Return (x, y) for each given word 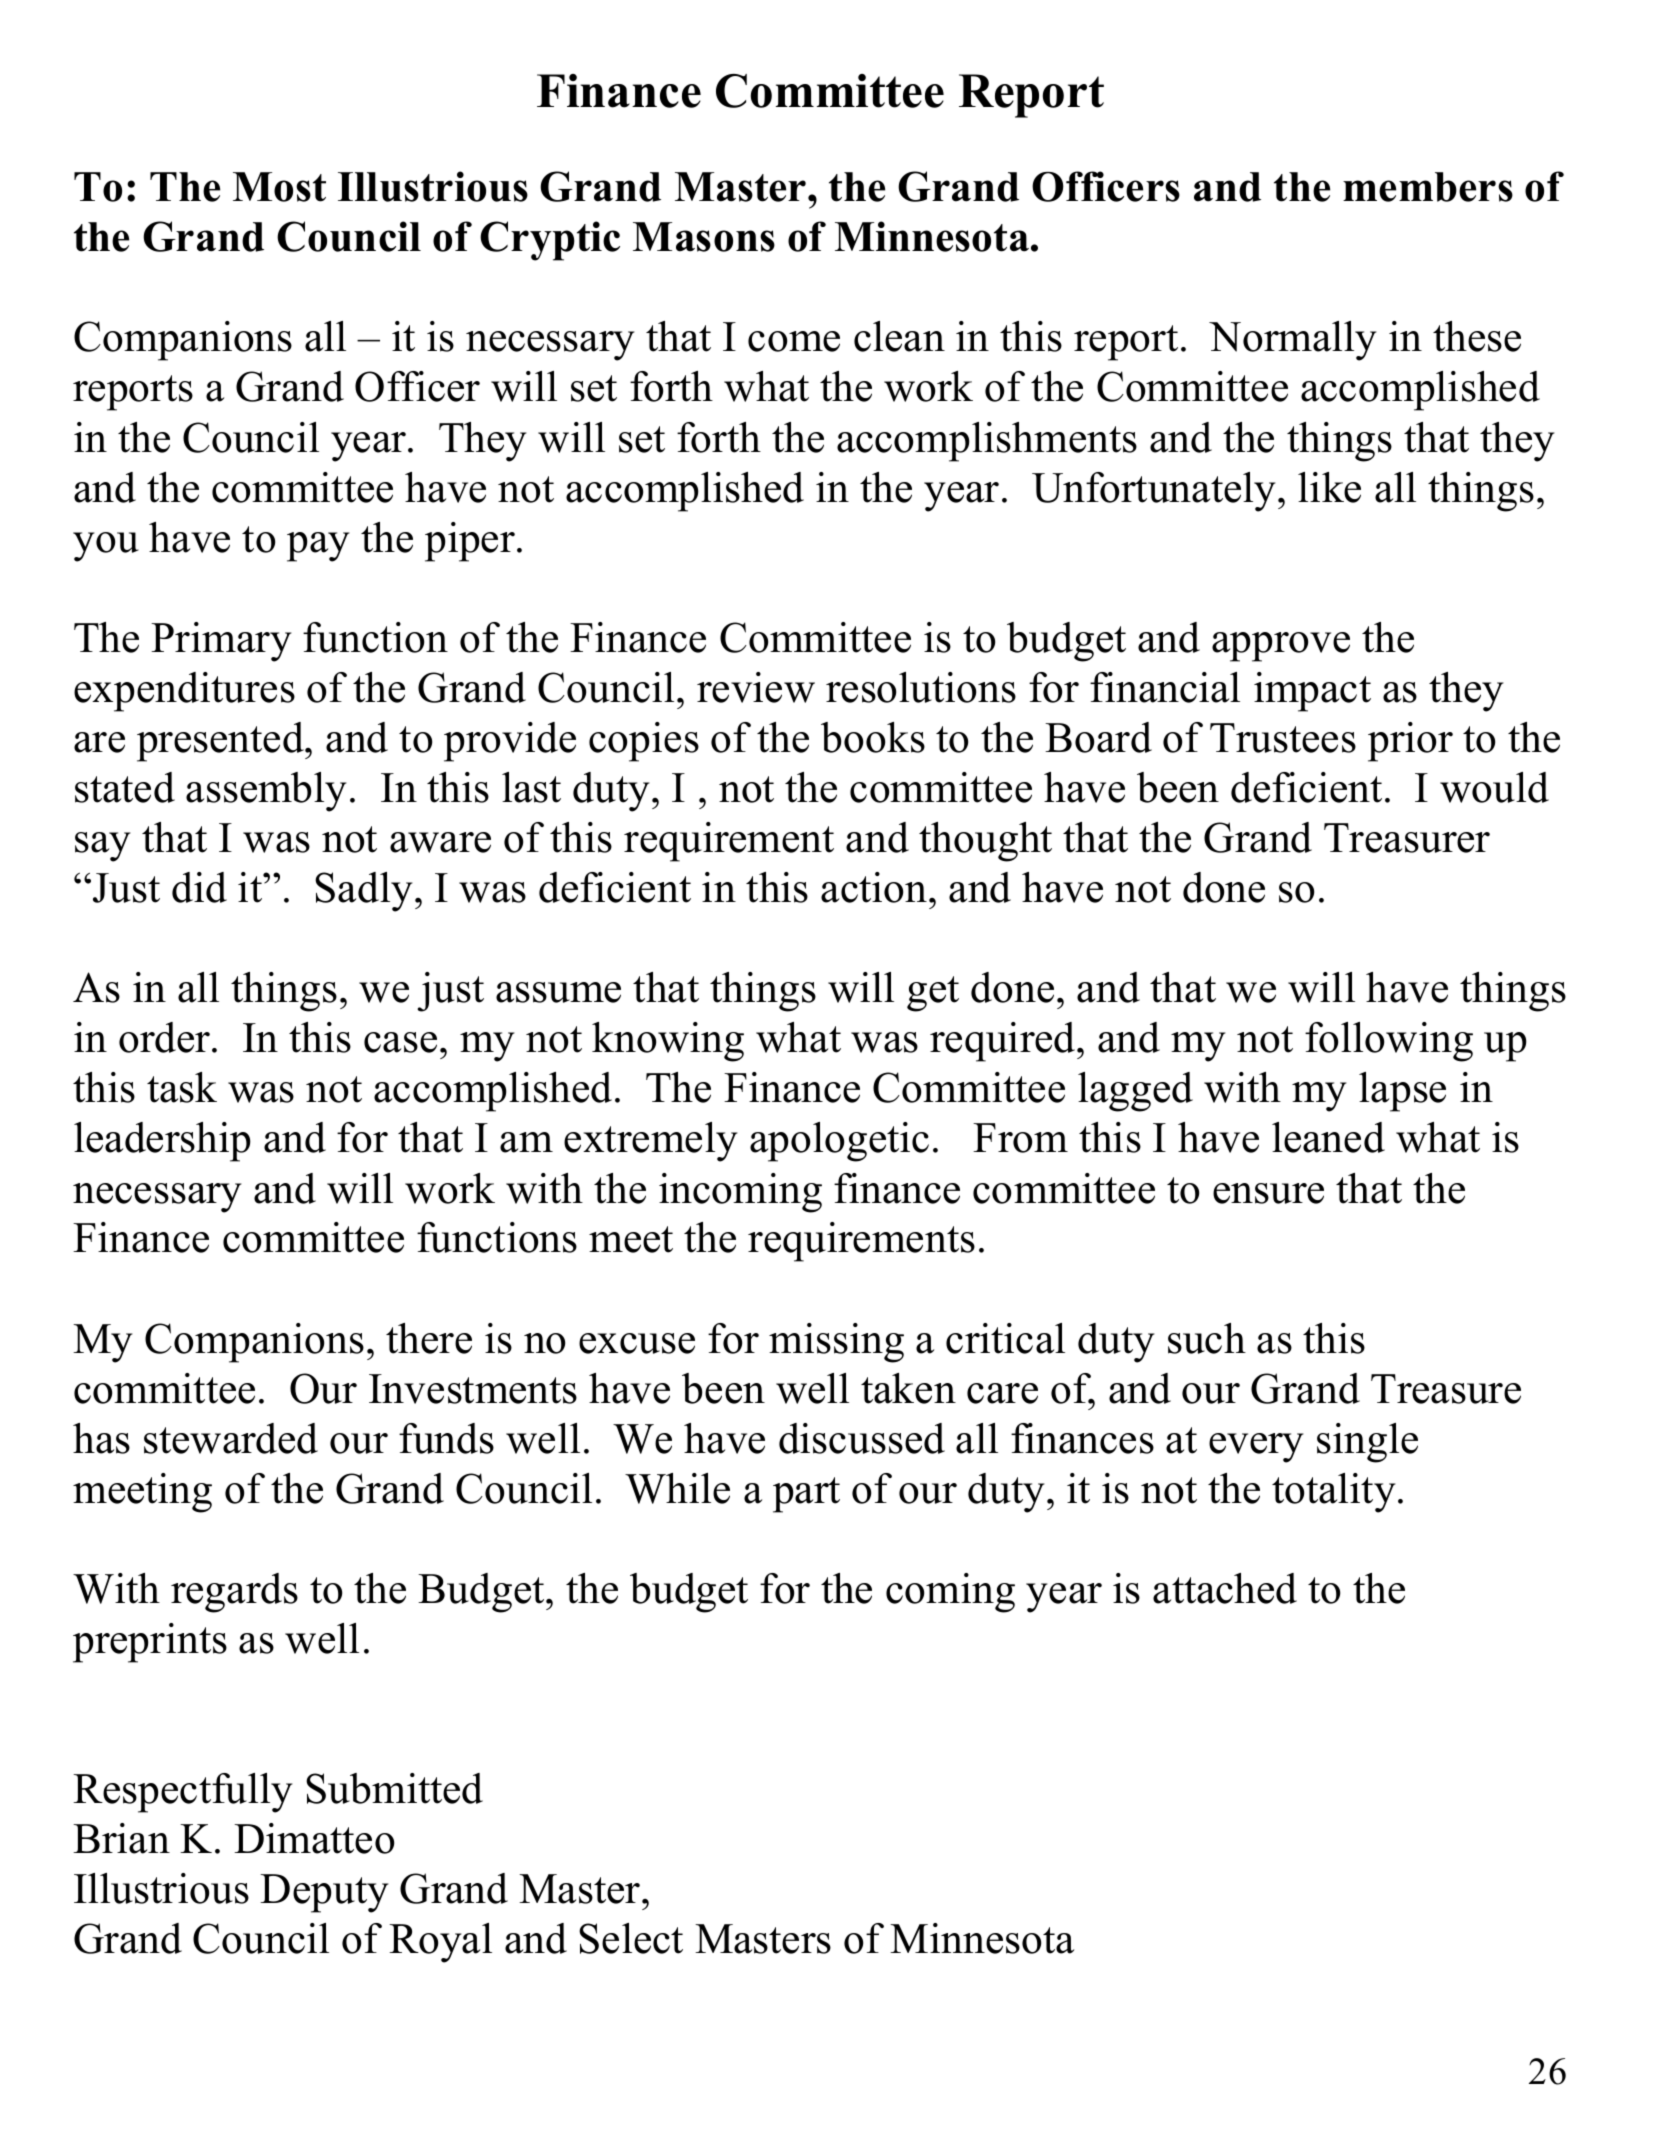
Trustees (1283, 738)
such (1207, 1338)
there (429, 1338)
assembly (266, 792)
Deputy (324, 1893)
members (1428, 187)
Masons (704, 237)
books (873, 737)
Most (279, 187)
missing (836, 1343)
